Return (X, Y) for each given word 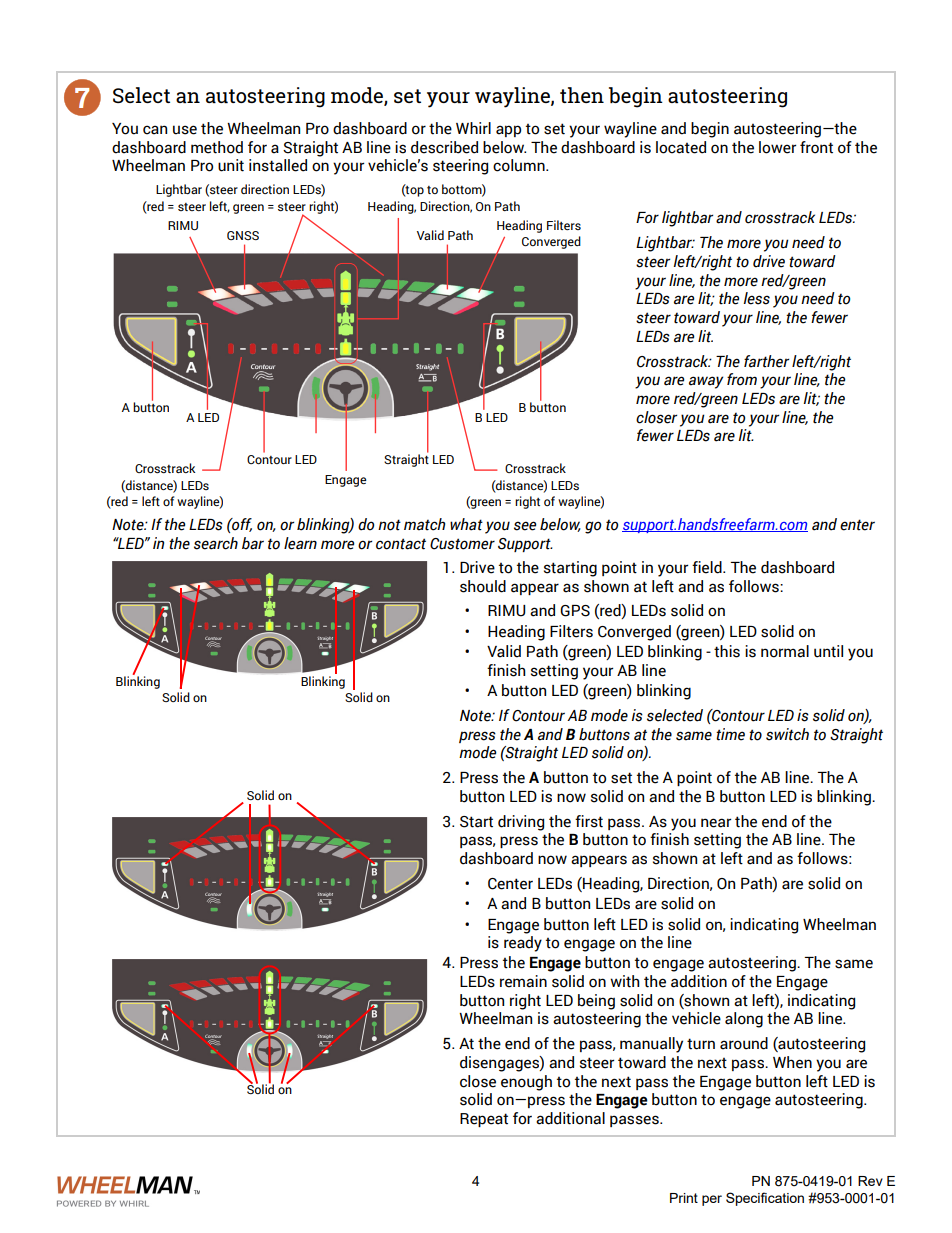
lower (777, 147)
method (217, 147)
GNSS (243, 235)
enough (526, 1083)
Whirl (473, 128)
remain (523, 981)
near (716, 823)
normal (785, 651)
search (216, 543)
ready (523, 944)
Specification (765, 1199)
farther (766, 361)
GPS (575, 611)
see (525, 526)
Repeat (484, 1120)
